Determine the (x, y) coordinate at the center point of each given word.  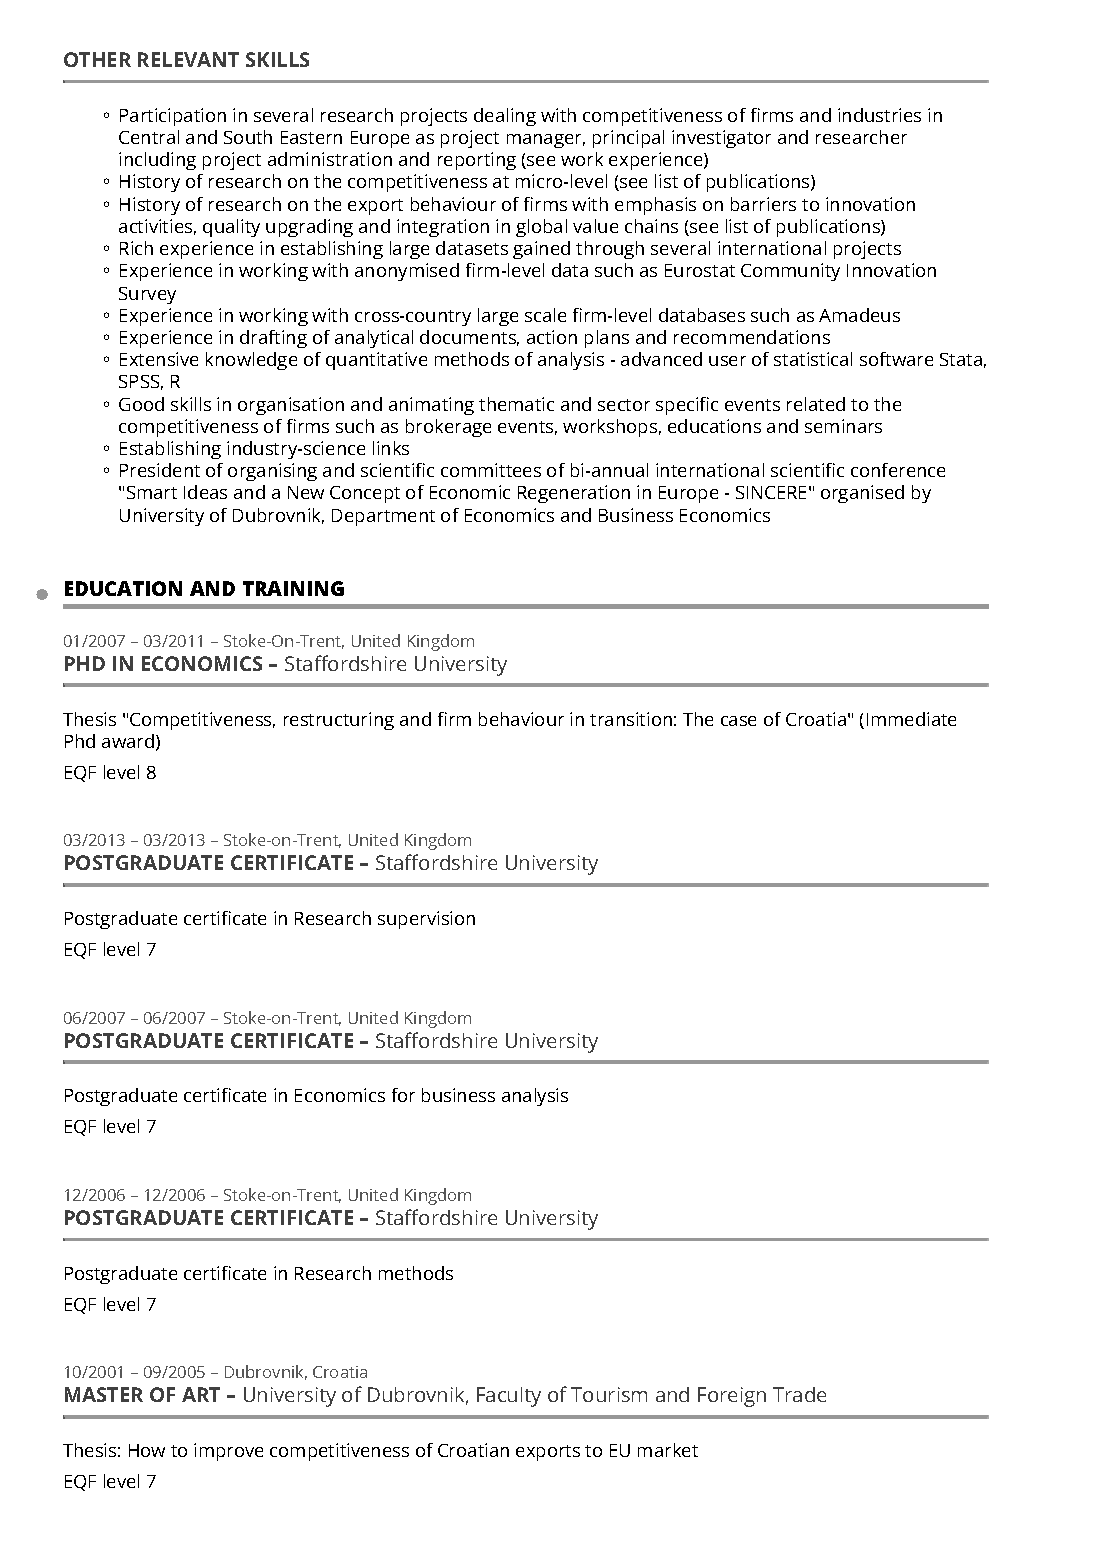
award (128, 741)
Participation (173, 117)
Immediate (911, 719)
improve (228, 1452)
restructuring (339, 721)
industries (879, 115)
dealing (505, 117)
